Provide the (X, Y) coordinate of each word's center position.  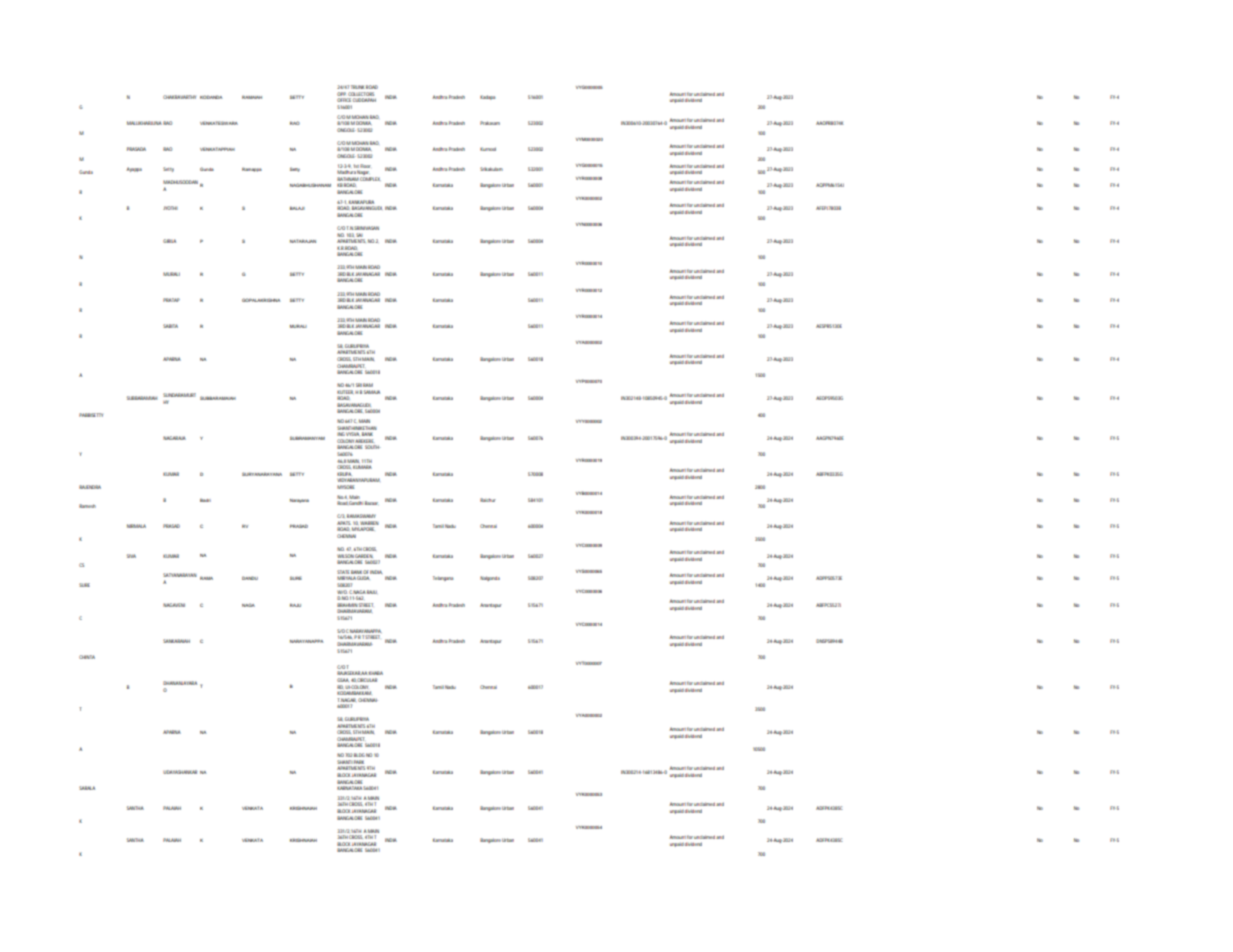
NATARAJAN (303, 241)
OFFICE (344, 100)
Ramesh (87, 506)
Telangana (443, 578)
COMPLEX (370, 179)
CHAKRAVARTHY (179, 97)
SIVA (131, 556)
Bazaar (371, 503)
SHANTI (344, 762)
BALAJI (297, 208)
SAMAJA (372, 392)
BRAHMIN (347, 605)
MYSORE (345, 487)
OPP (341, 94)
